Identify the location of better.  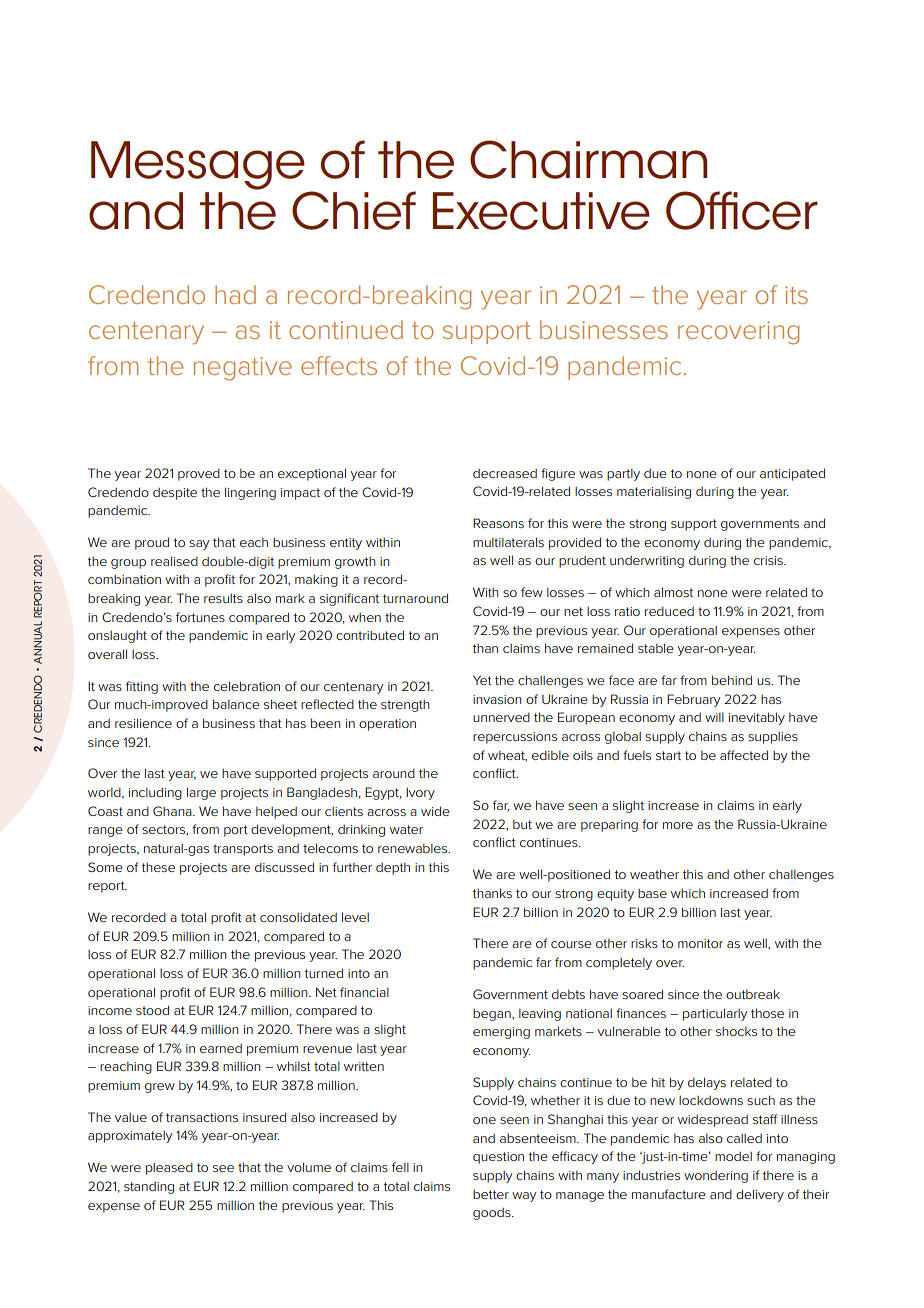
(491, 1194).
